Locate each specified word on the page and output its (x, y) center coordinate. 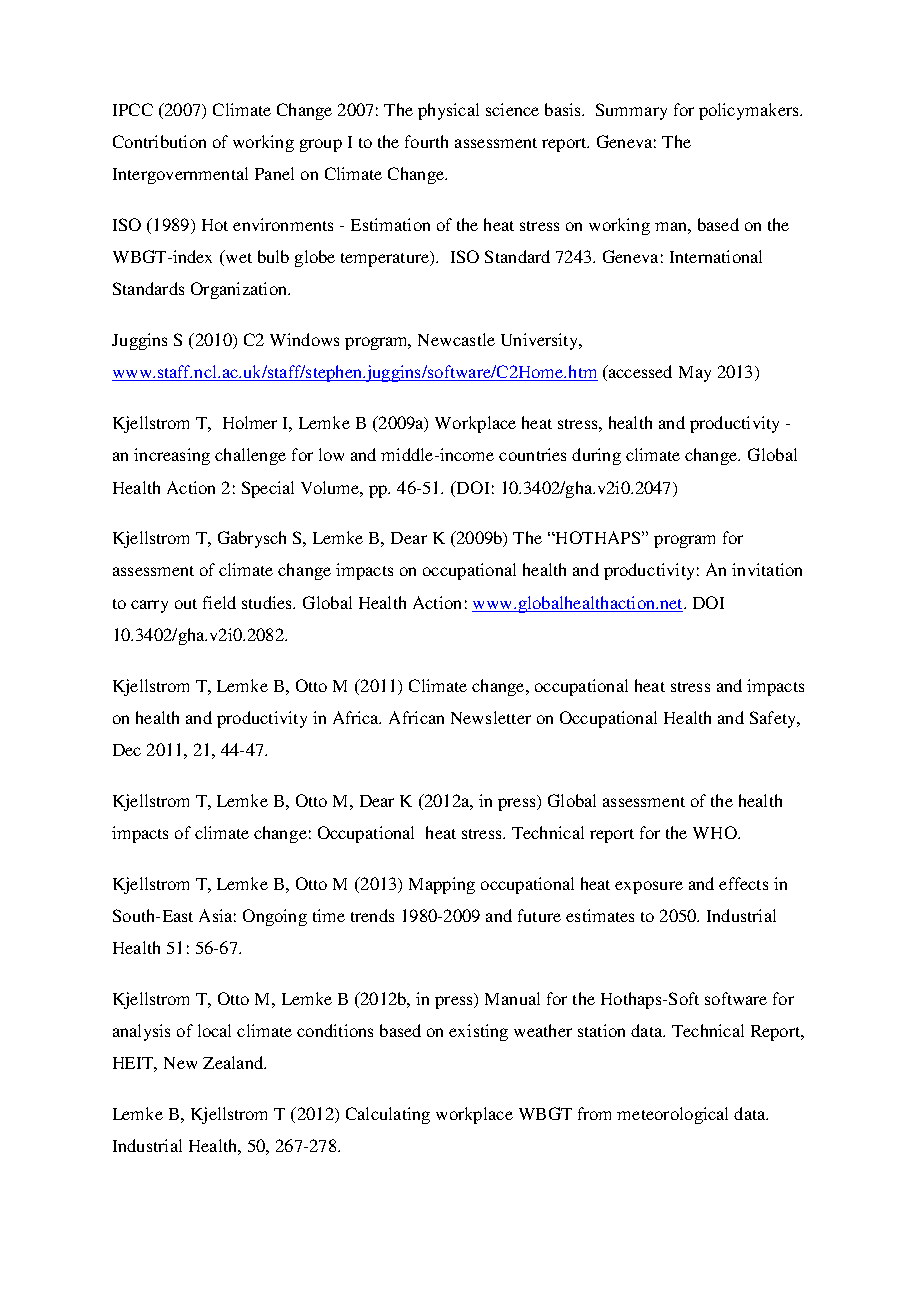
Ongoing (275, 917)
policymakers (750, 111)
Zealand (234, 1062)
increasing (172, 456)
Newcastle (456, 339)
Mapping (442, 885)
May (695, 374)
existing (478, 1032)
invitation (767, 569)
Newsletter (491, 717)
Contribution (159, 141)
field (219, 602)
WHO (716, 832)
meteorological (672, 1115)
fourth (426, 141)
